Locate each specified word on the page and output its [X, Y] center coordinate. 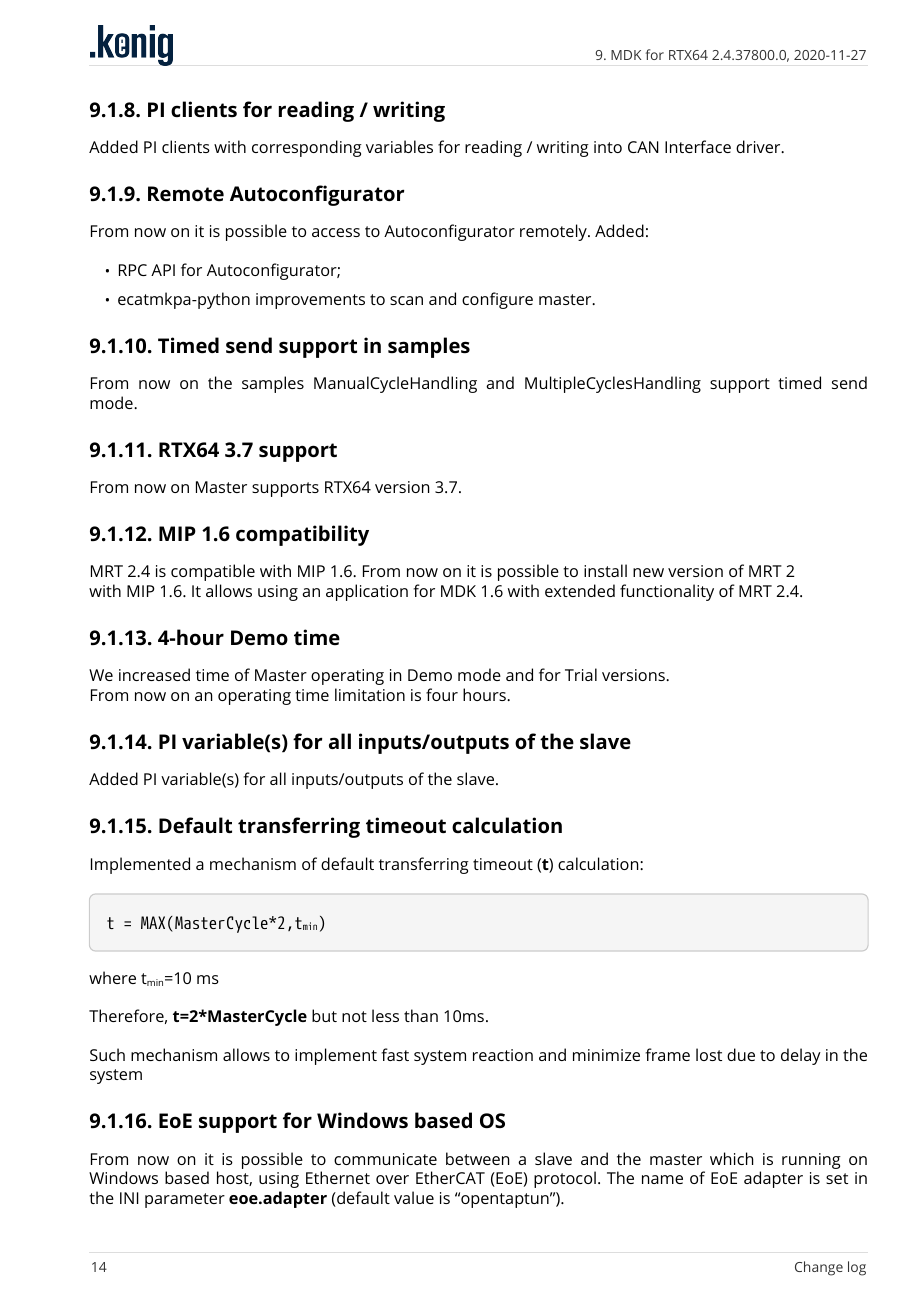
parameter [185, 1200]
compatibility [302, 535]
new [648, 572]
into [608, 147]
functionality [667, 592]
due [741, 1054]
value [414, 1197]
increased [154, 674]
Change [819, 1268]
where [112, 977]
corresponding [307, 148]
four [442, 694]
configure [497, 300]
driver [759, 146]
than [421, 1015]
